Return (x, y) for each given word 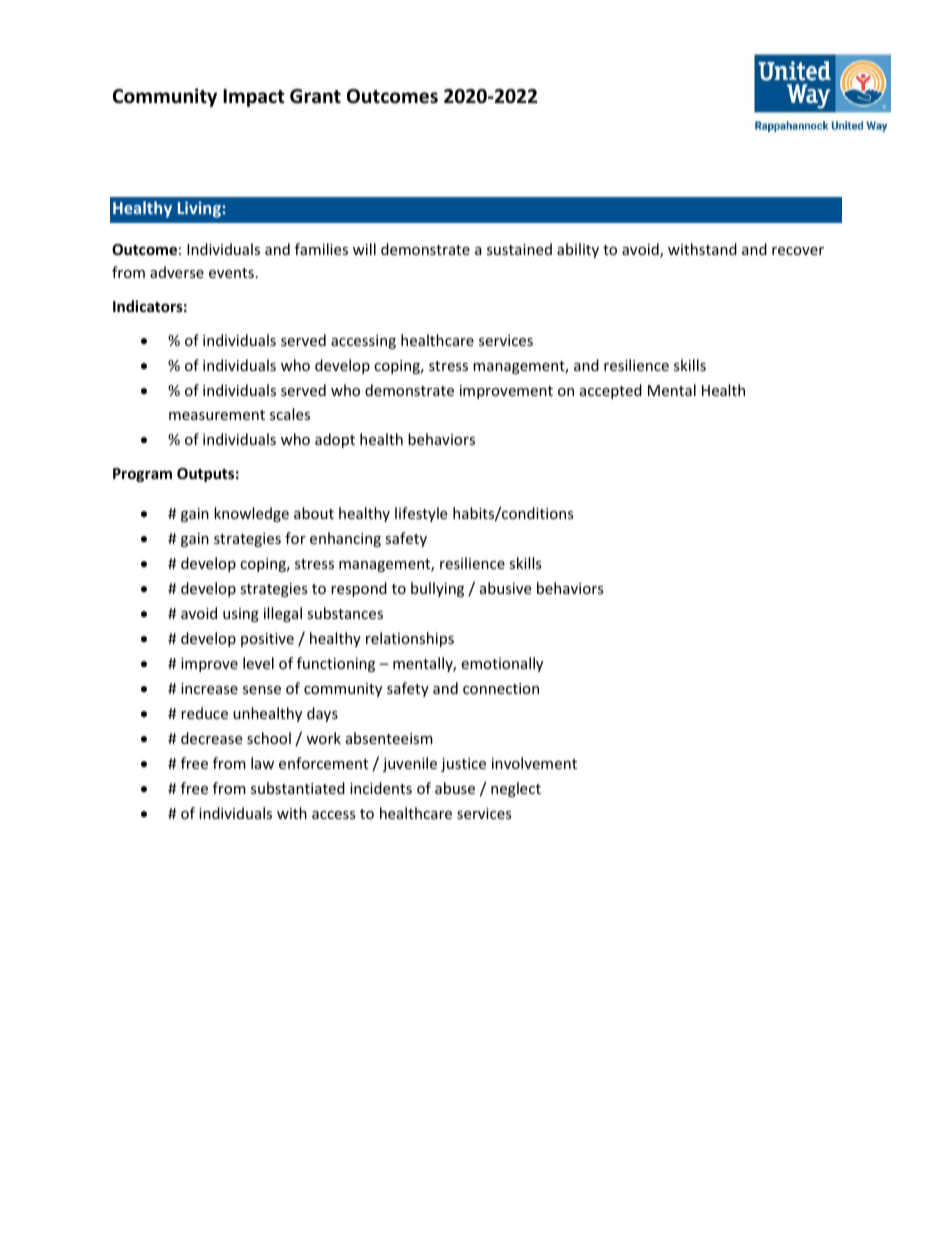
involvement (534, 763)
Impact (254, 98)
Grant (315, 96)
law (262, 763)
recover (798, 251)
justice (463, 765)
